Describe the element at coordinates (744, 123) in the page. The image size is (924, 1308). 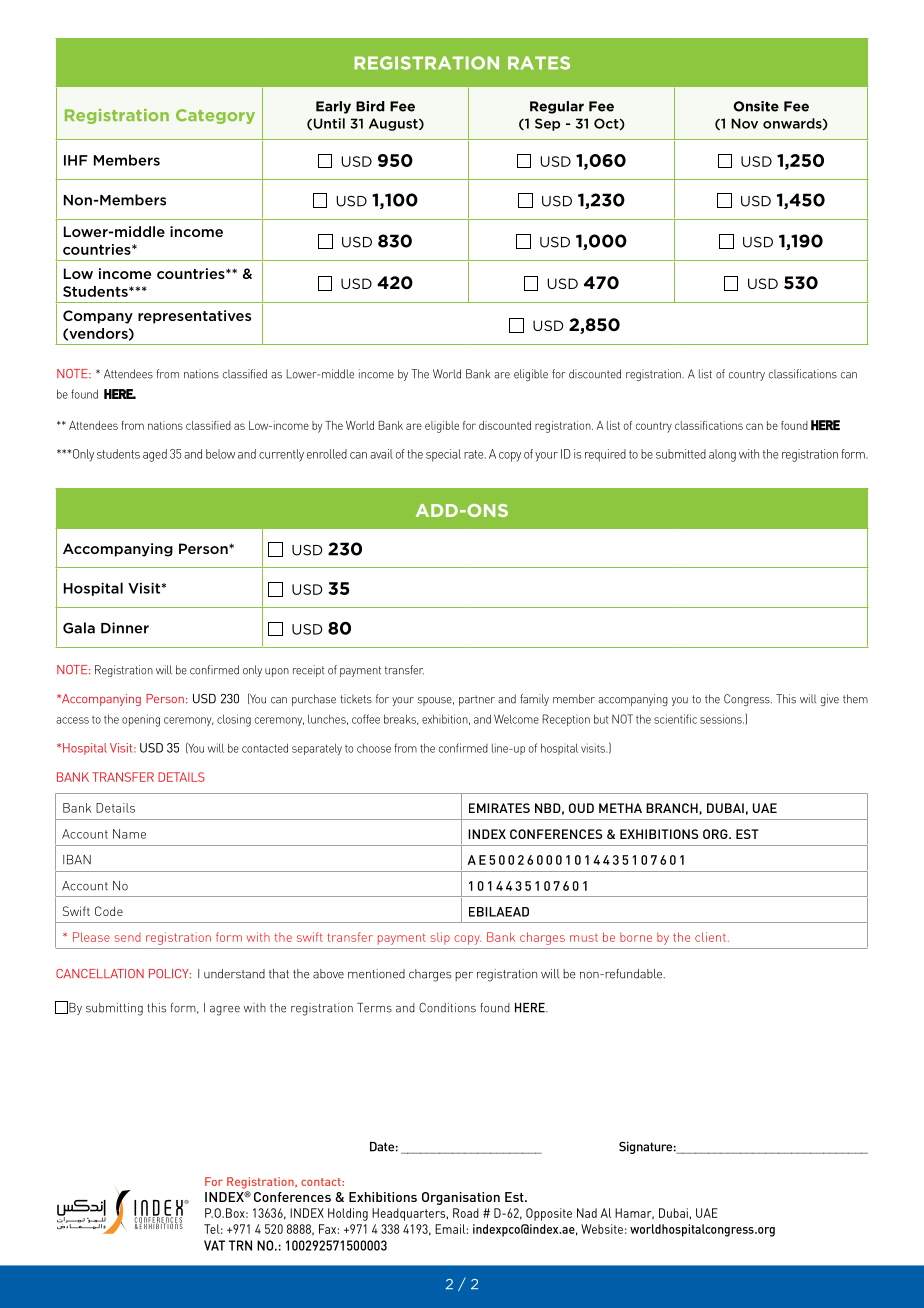
I see `Nov` at that location.
